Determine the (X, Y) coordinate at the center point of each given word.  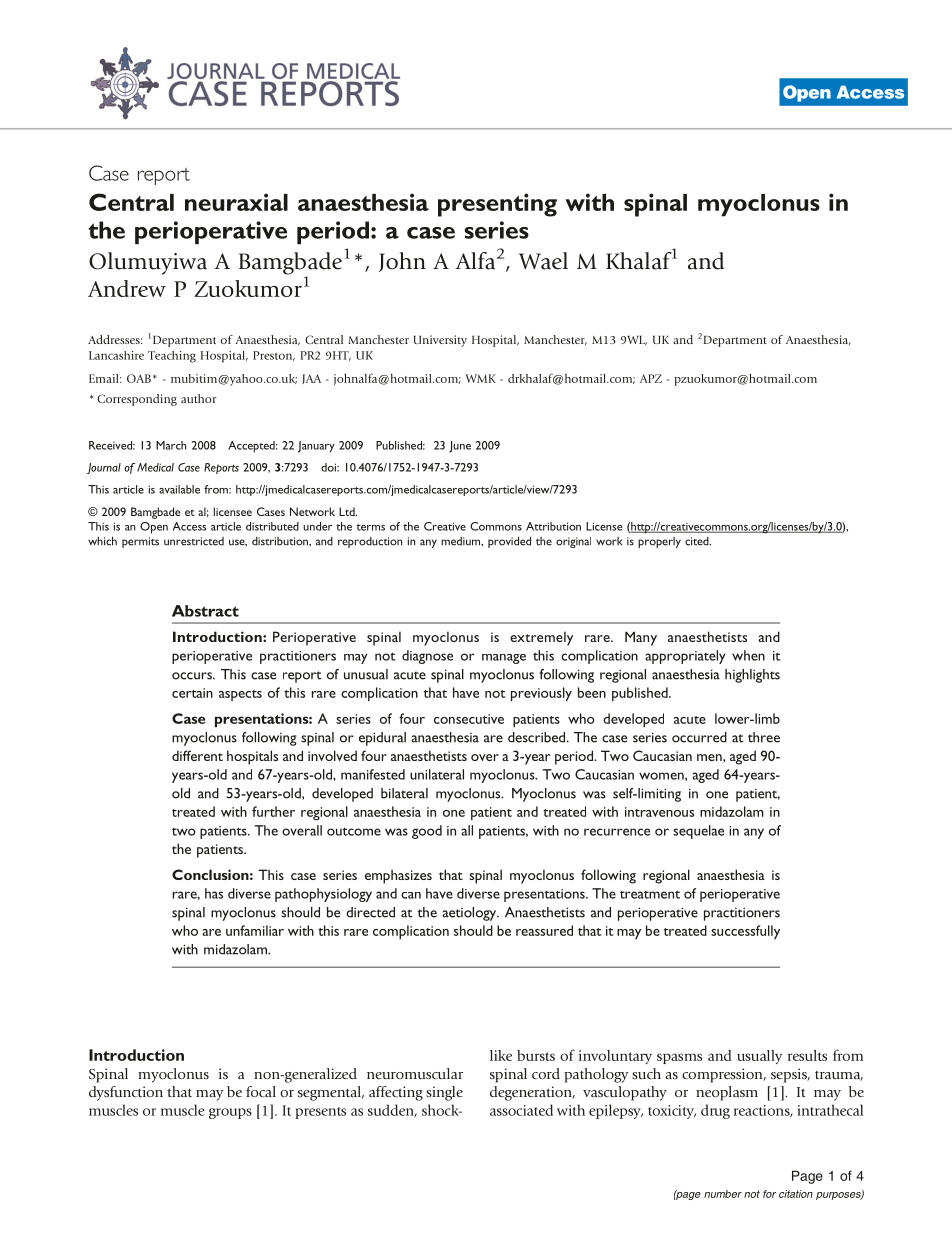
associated (521, 1110)
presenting (497, 205)
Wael (543, 261)
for (769, 1194)
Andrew (127, 288)
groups (230, 1113)
